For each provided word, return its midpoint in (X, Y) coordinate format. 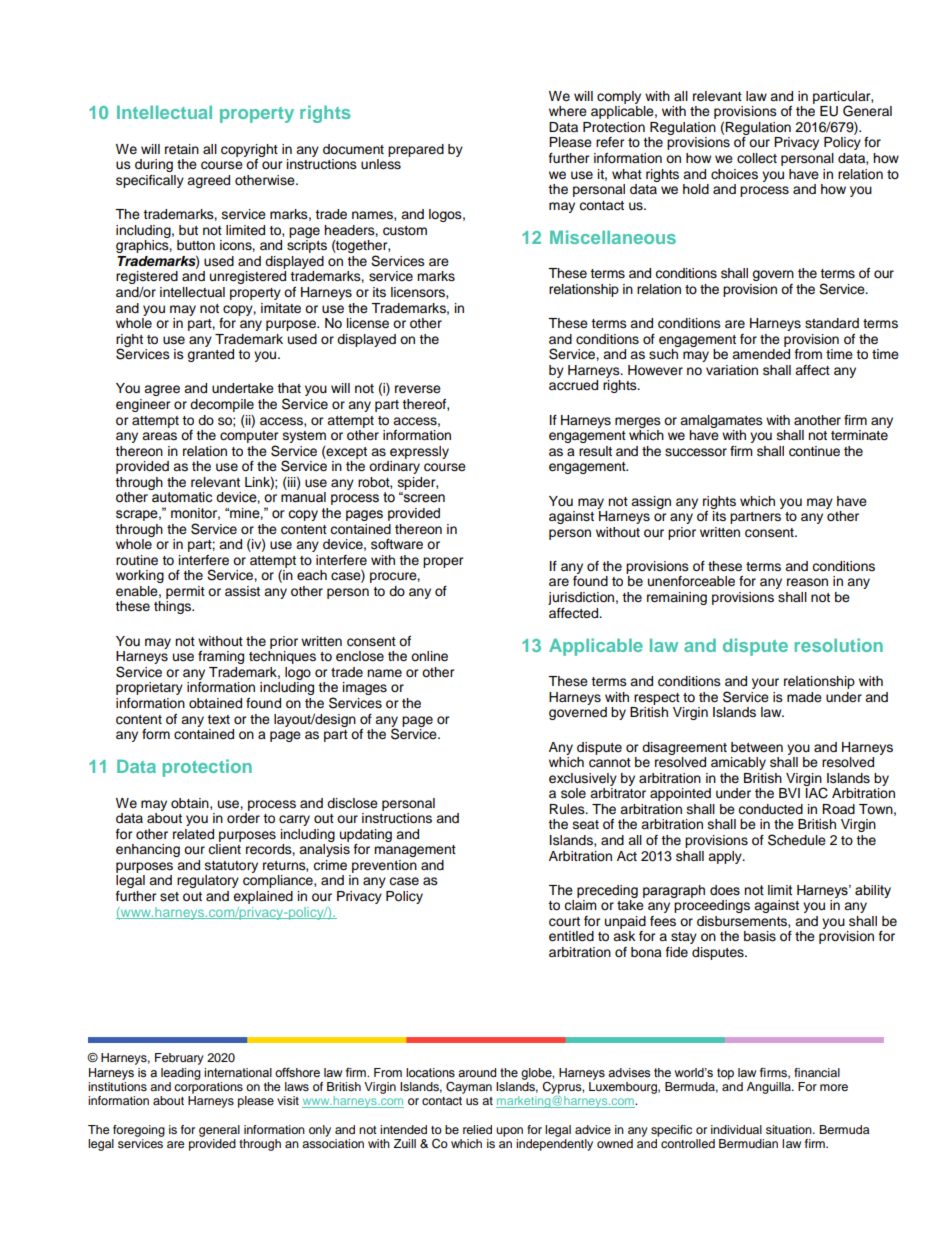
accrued (573, 385)
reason (807, 582)
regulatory (208, 881)
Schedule (797, 840)
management (415, 851)
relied (477, 1129)
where (568, 111)
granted (210, 355)
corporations (208, 1088)
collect (757, 158)
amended (761, 354)
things (173, 607)
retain (182, 149)
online (429, 656)
